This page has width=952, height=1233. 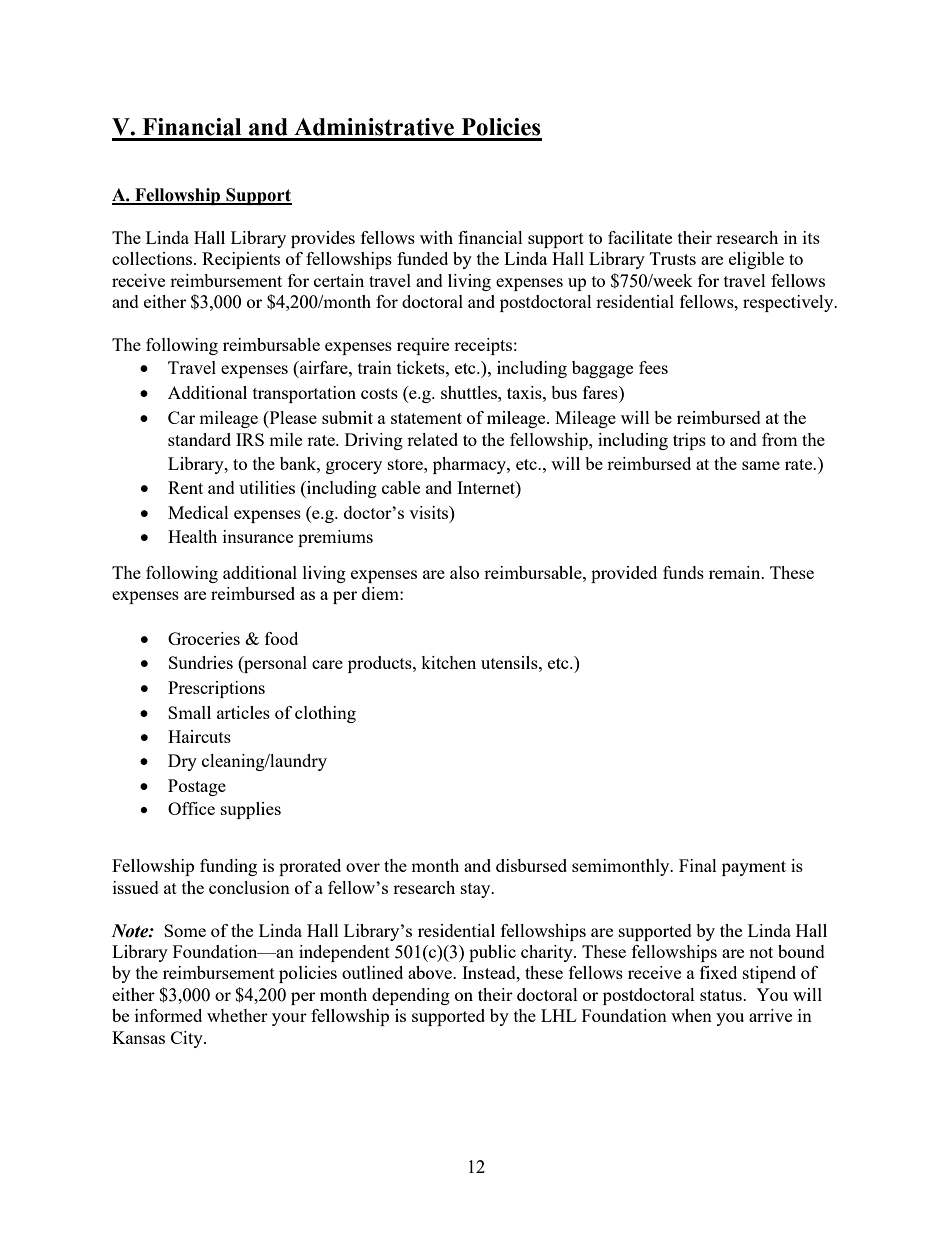 What do you see at coordinates (411, 996) in the page?
I see `depending` at bounding box center [411, 996].
